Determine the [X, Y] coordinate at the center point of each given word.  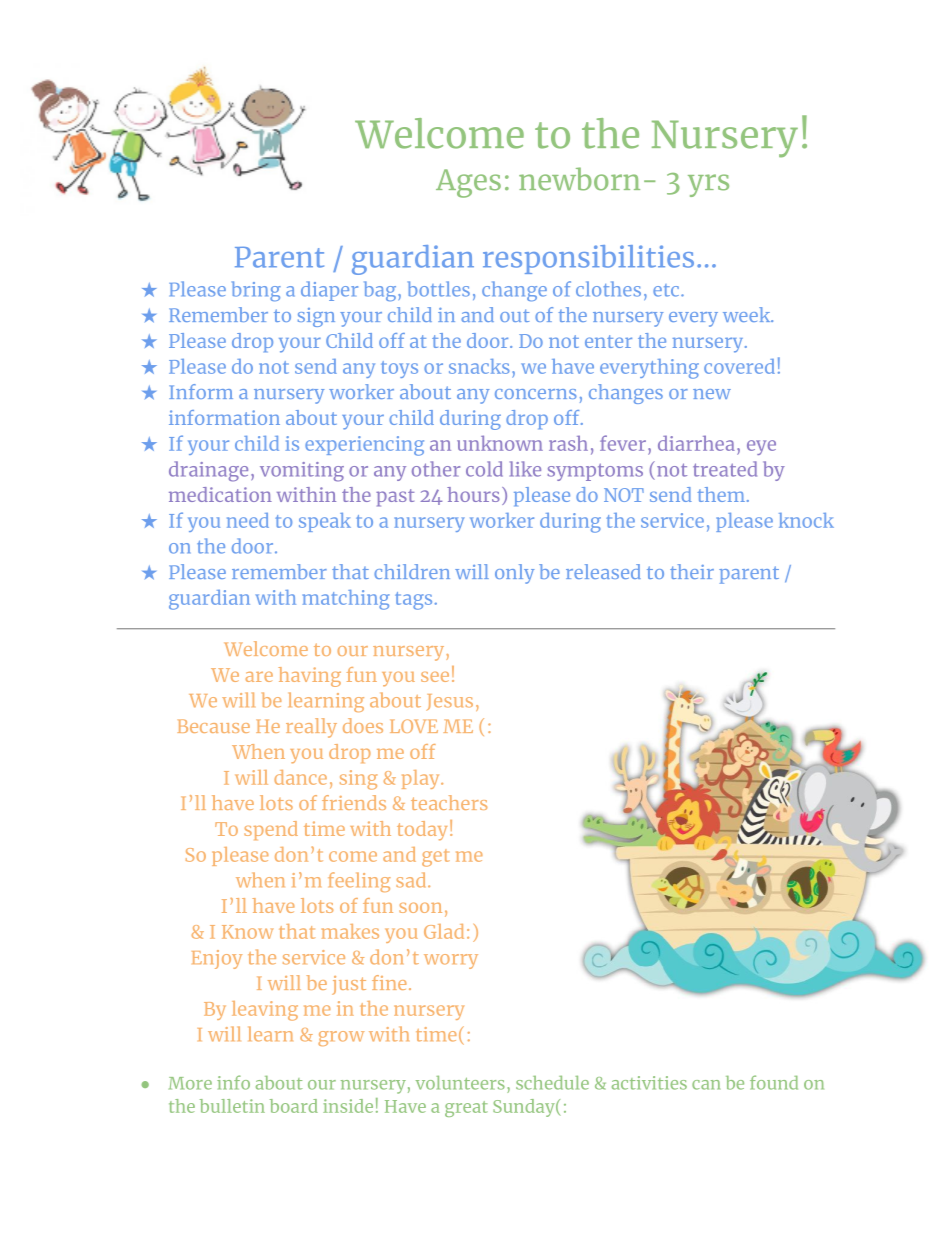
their [692, 571]
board [294, 1106]
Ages [468, 183]
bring [256, 291]
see [435, 676]
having [309, 677]
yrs [708, 185]
